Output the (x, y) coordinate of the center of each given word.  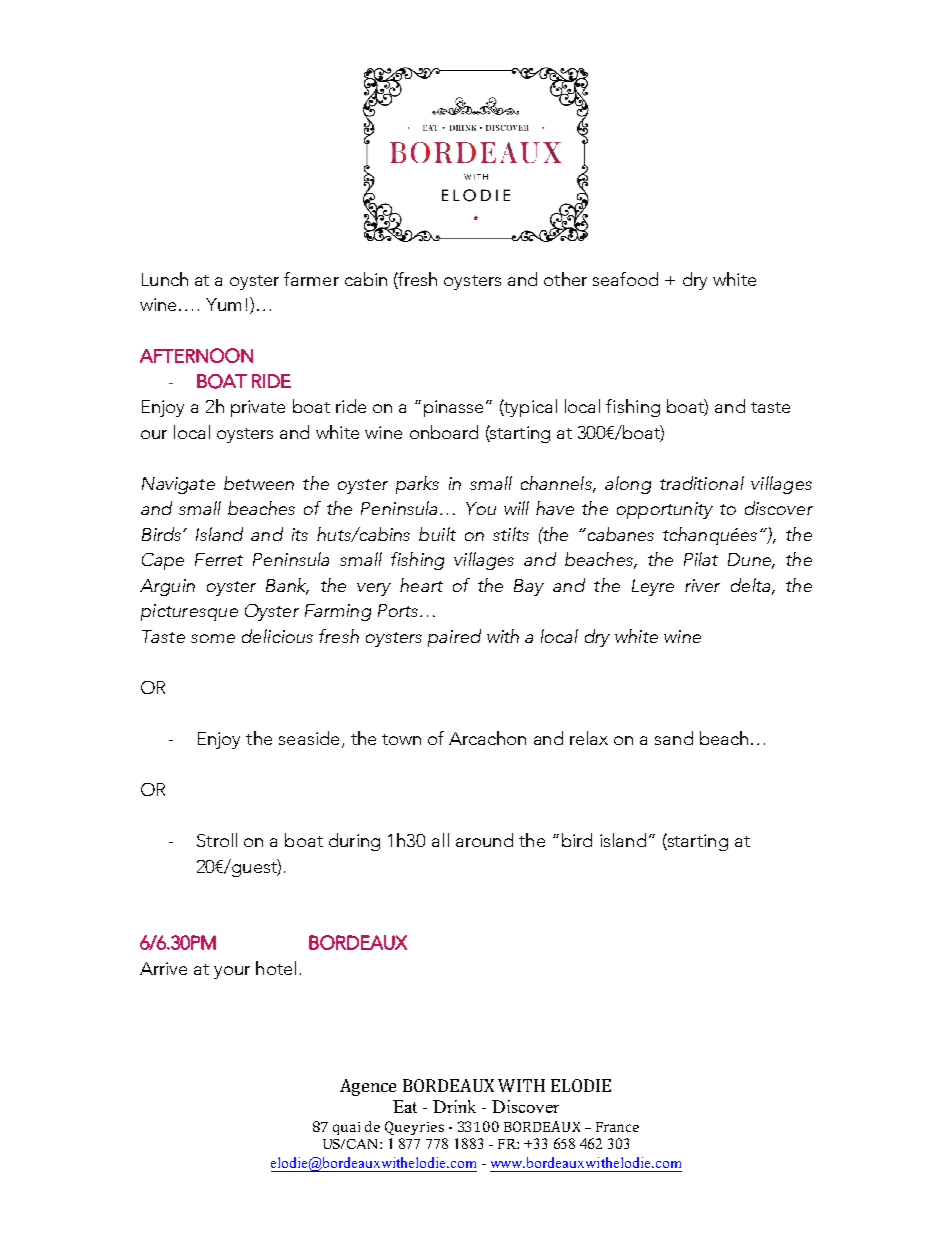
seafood (625, 279)
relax (589, 738)
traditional (702, 483)
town (401, 739)
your (232, 972)
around (484, 840)
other (565, 279)
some (213, 638)
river (702, 585)
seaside (309, 738)
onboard (444, 432)
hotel (276, 968)
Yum (223, 304)
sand (674, 738)
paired (454, 638)
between (259, 483)
